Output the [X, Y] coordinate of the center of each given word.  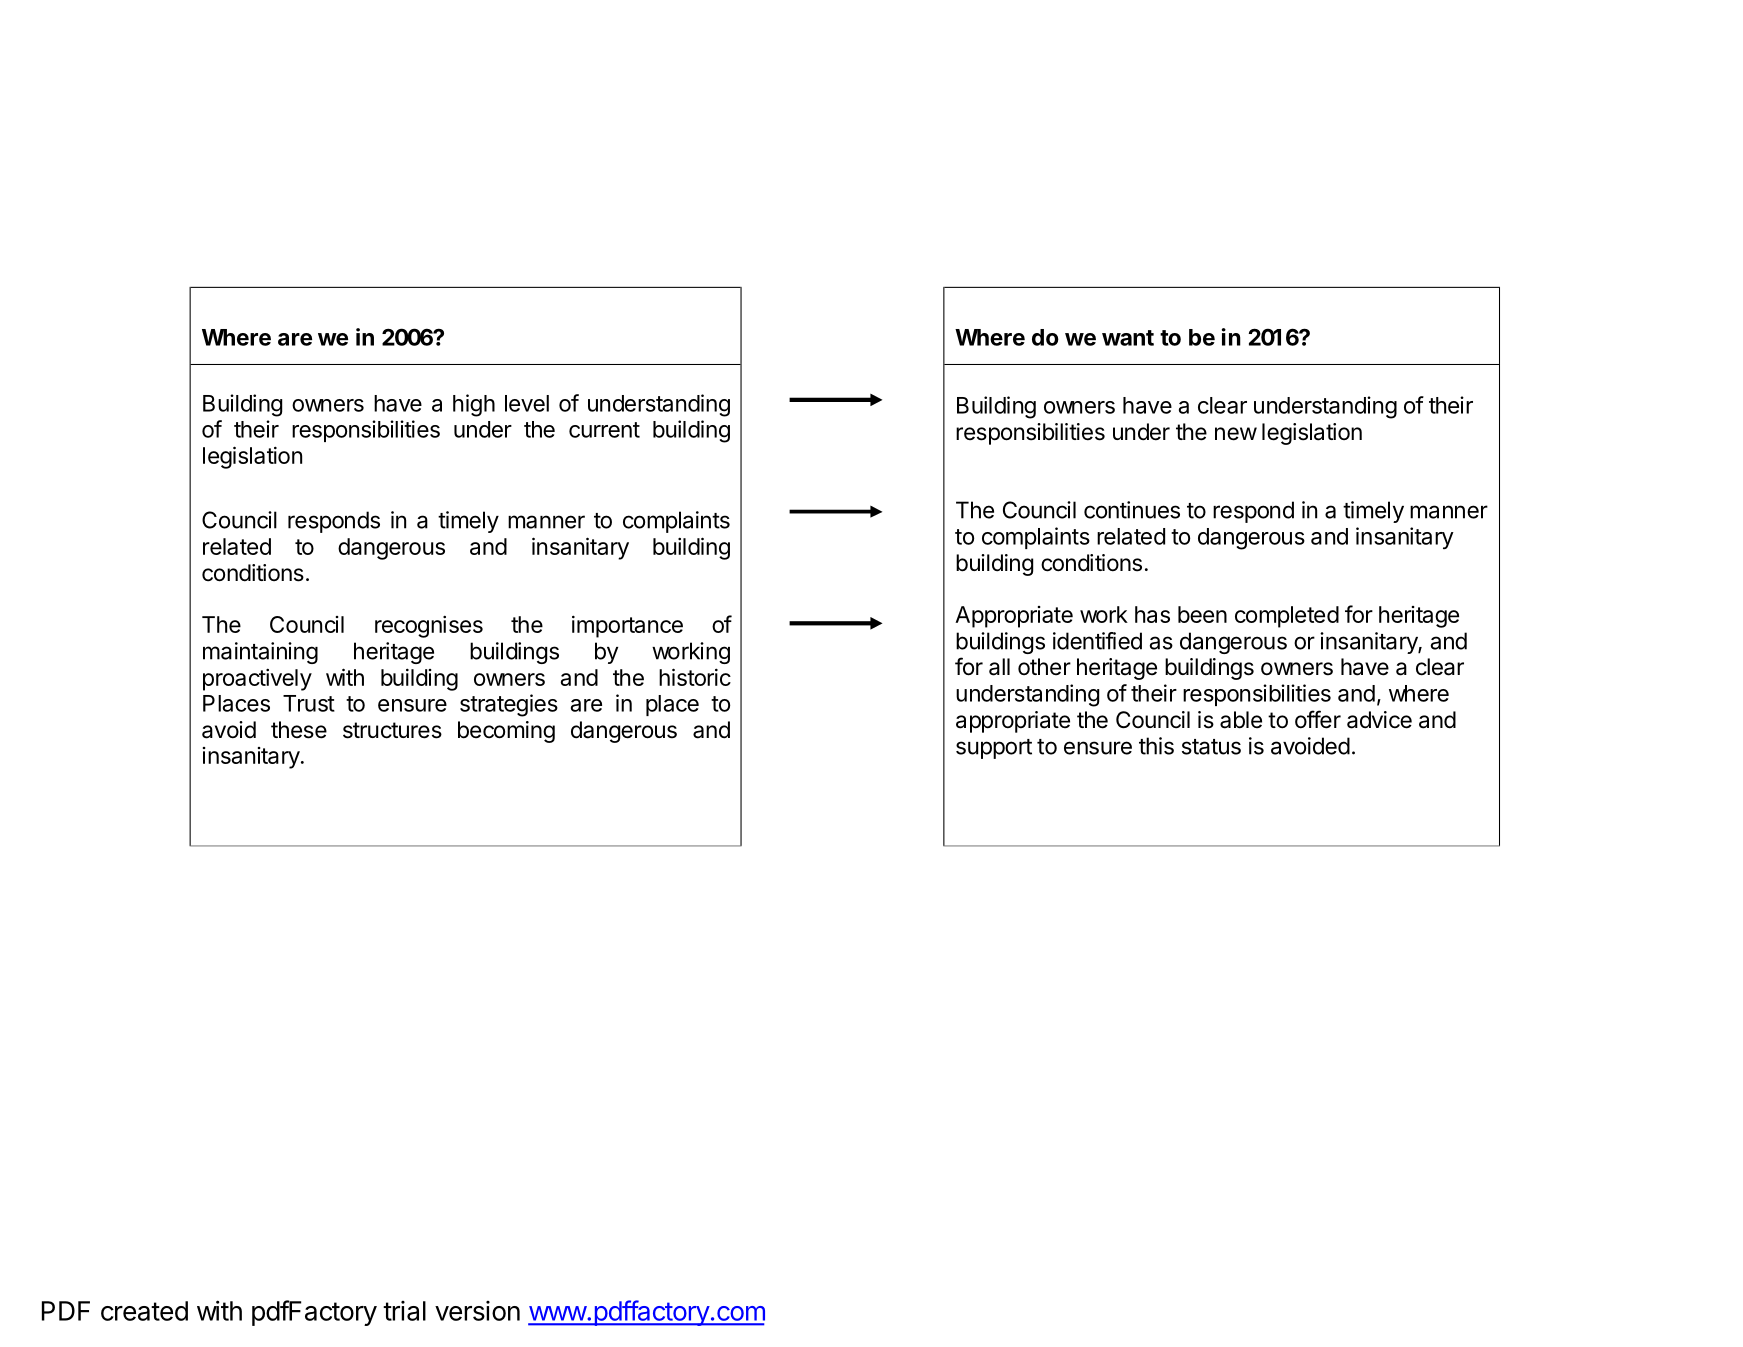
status [1211, 747]
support [994, 749]
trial [404, 1311]
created [144, 1311]
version [477, 1311]
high [474, 405]
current [604, 430]
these [299, 730]
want [1128, 338]
